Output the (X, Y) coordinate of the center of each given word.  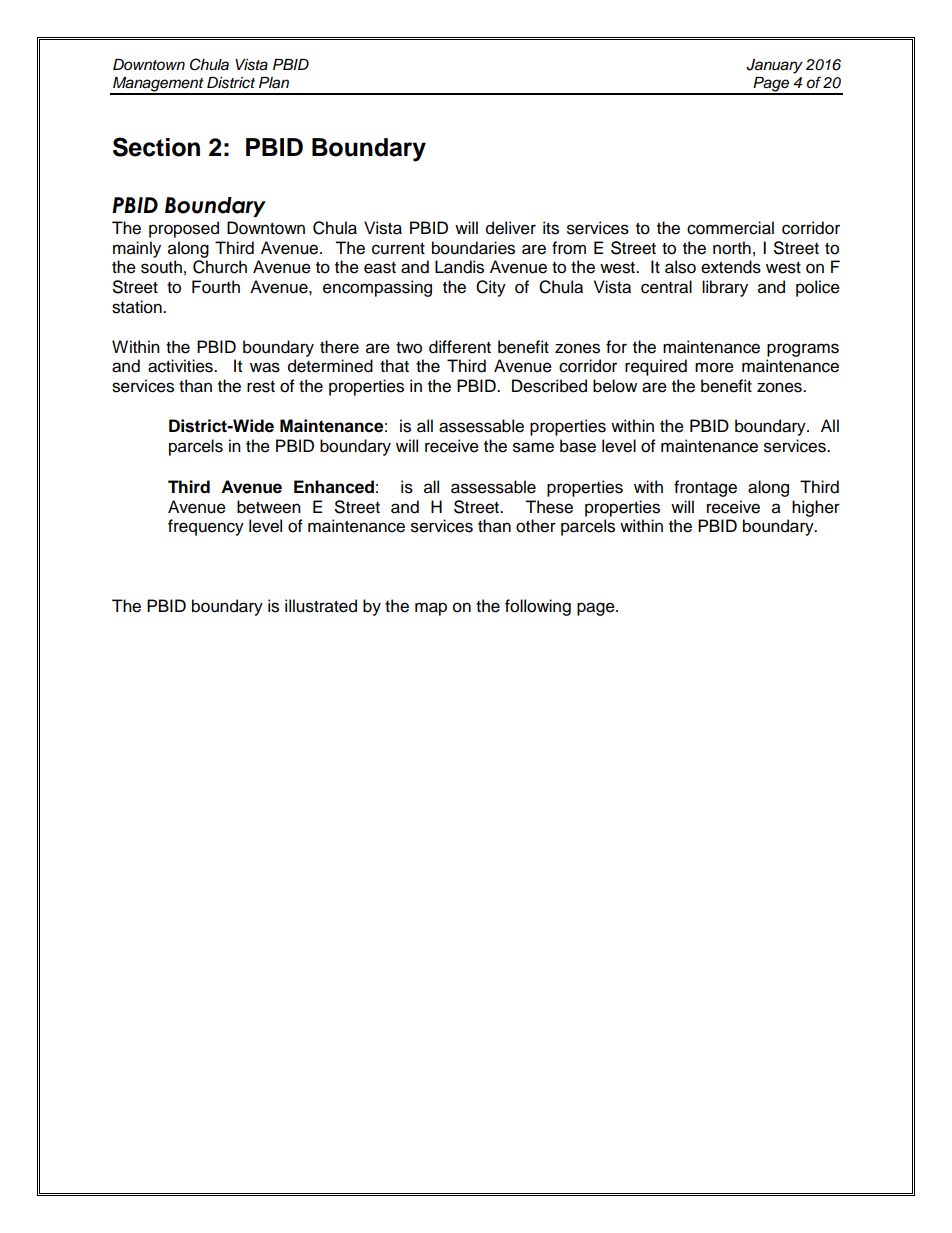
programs (803, 350)
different (460, 347)
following (538, 607)
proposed (184, 229)
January (774, 66)
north (732, 248)
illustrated (321, 606)
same (533, 447)
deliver (511, 228)
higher (816, 508)
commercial (730, 228)
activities (181, 366)
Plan (274, 82)
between (269, 507)
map (431, 609)
